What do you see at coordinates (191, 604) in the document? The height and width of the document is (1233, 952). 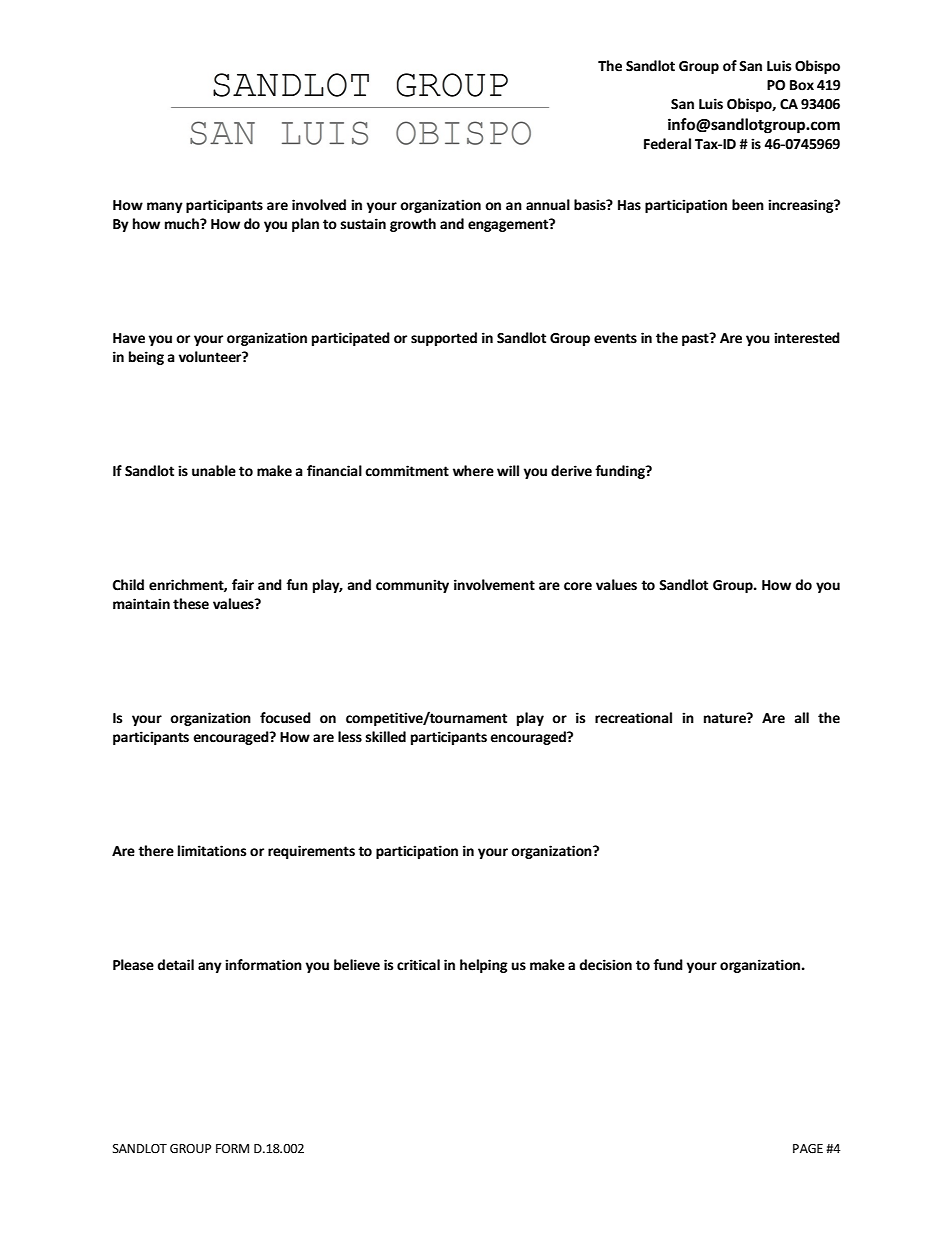 I see `these` at bounding box center [191, 604].
